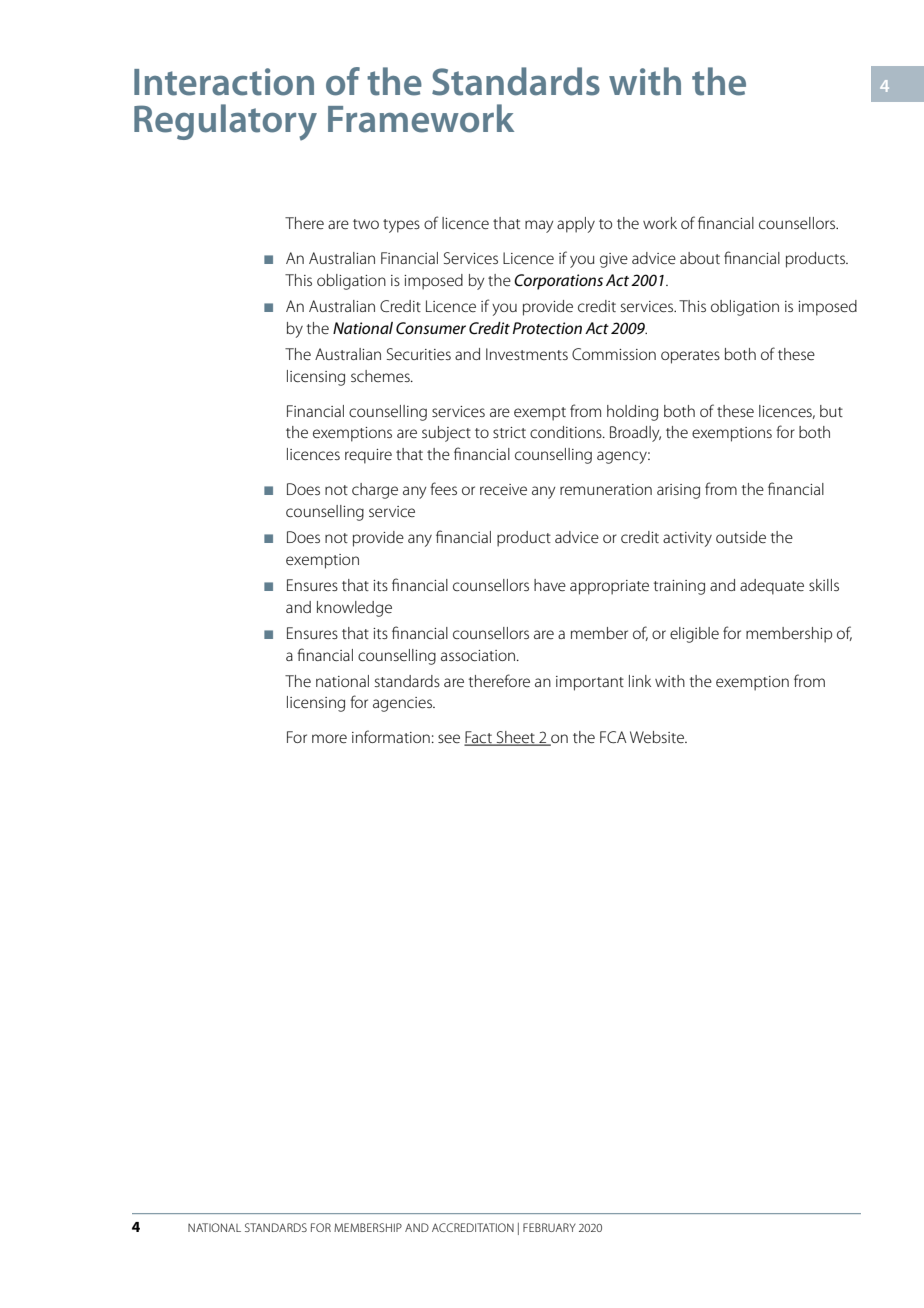  I want to click on Website, so click(658, 737).
